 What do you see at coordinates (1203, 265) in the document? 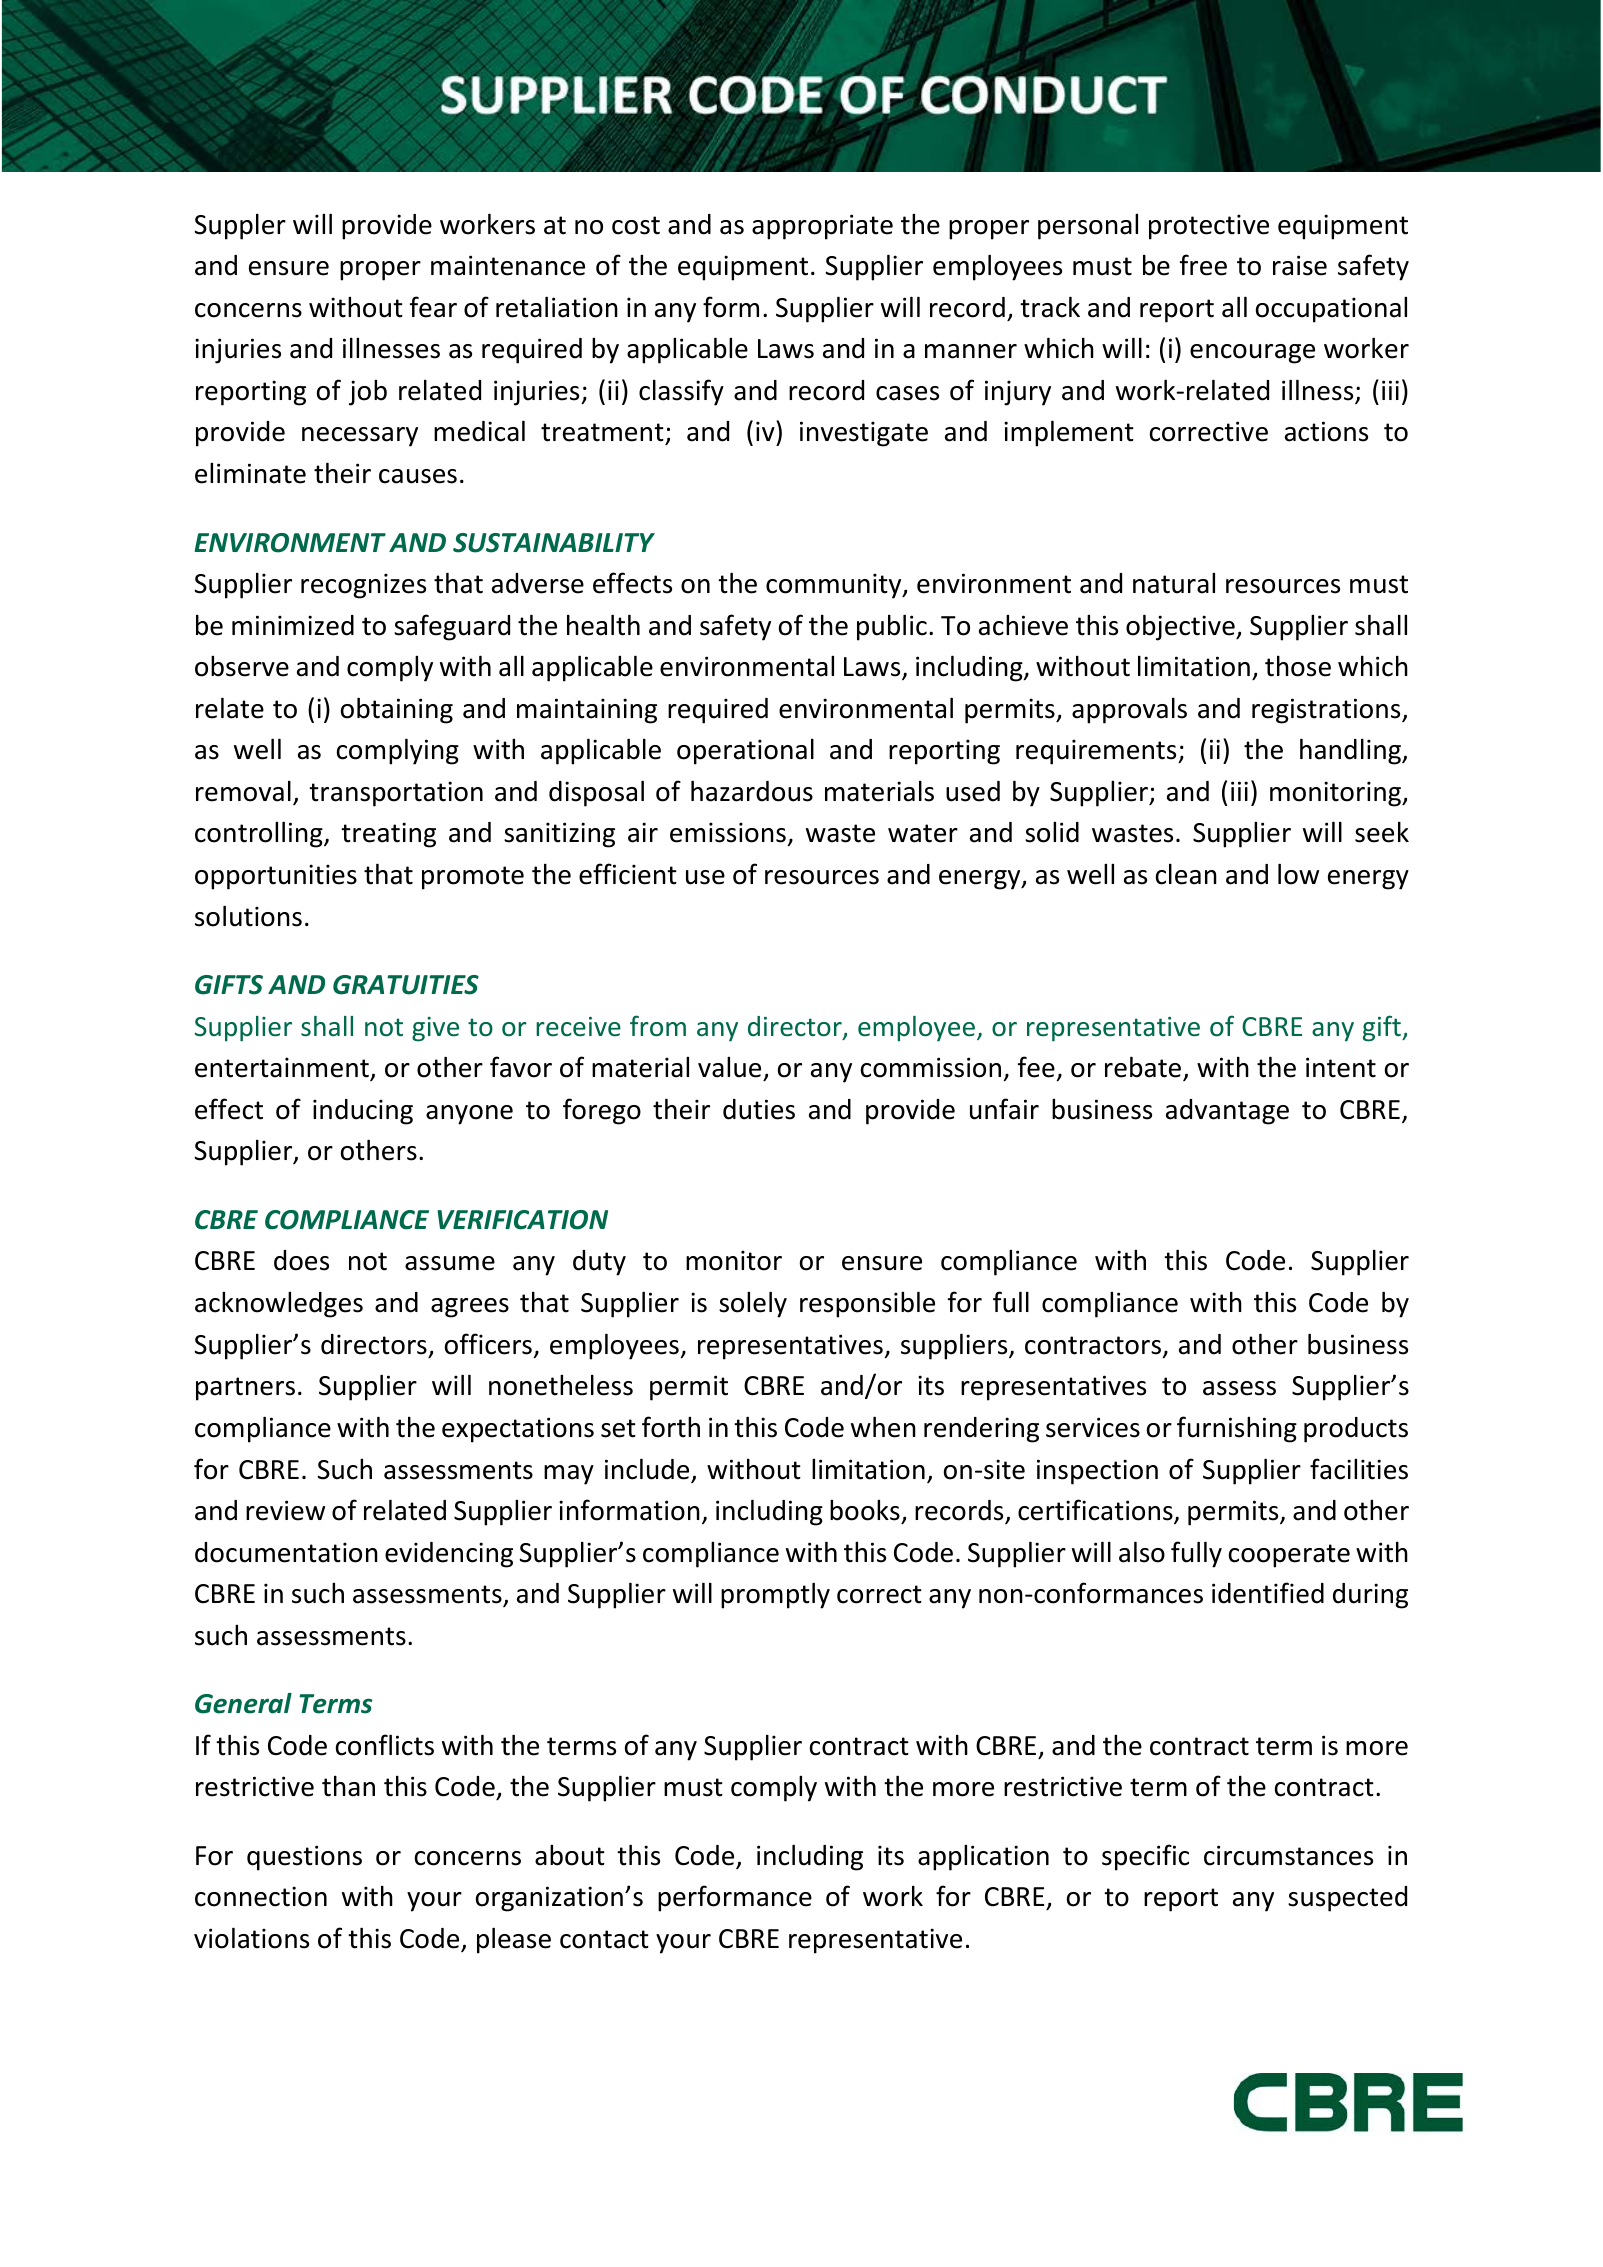
I see `free` at bounding box center [1203, 265].
